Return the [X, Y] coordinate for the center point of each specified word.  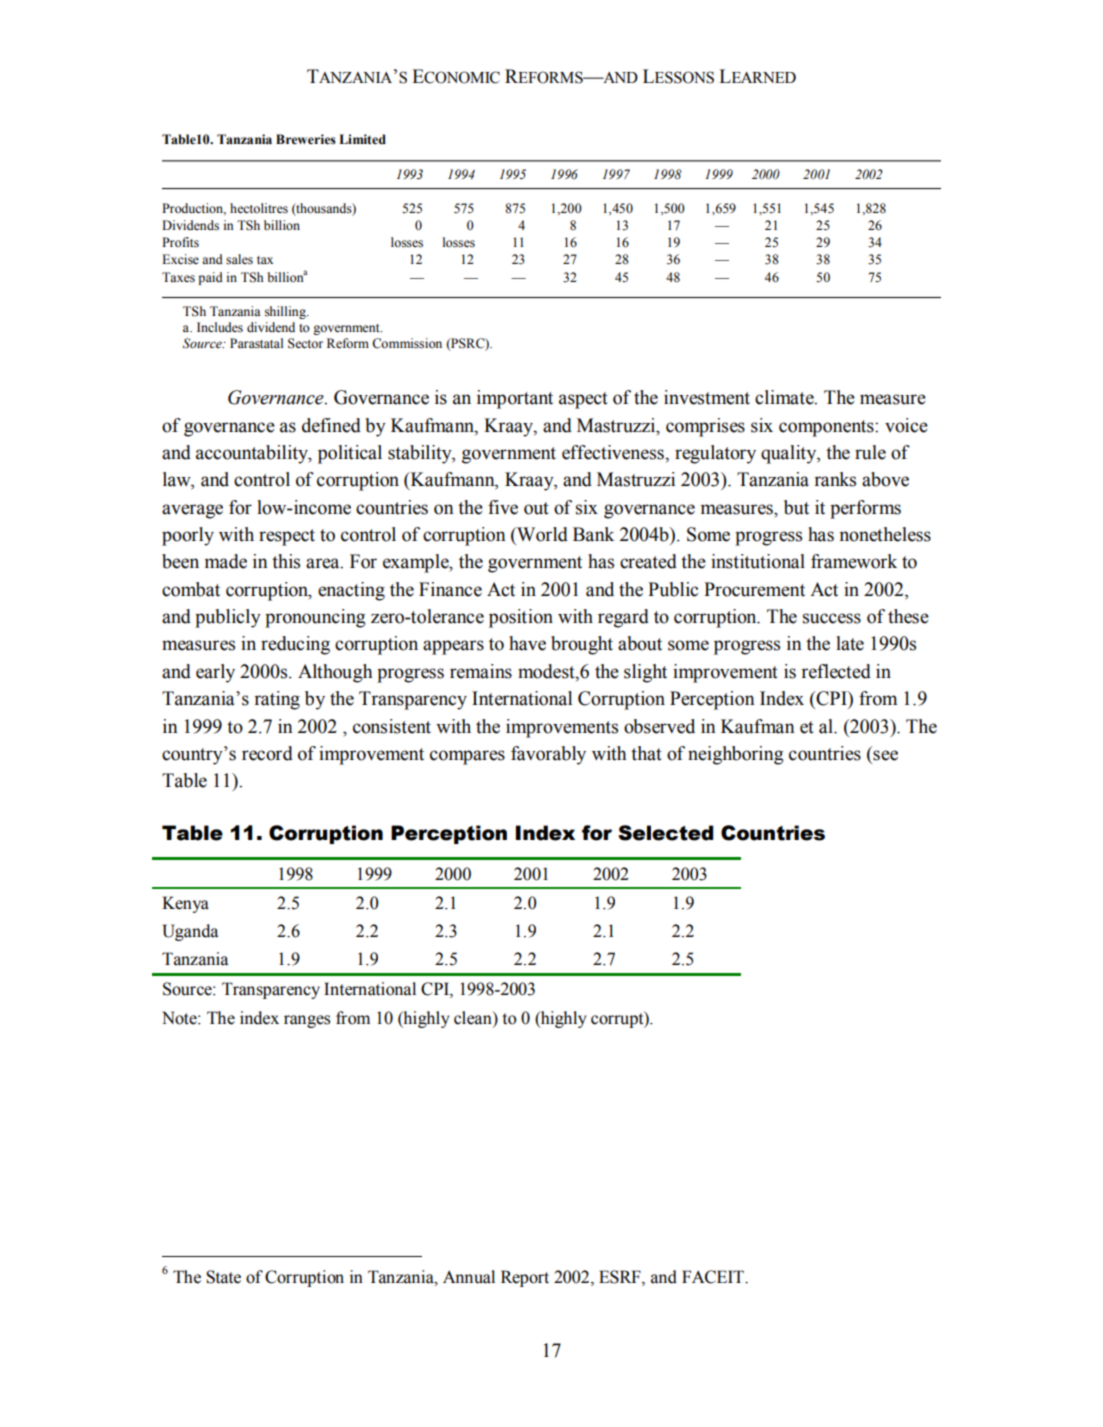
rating [277, 700]
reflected [836, 671]
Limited [362, 139]
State [223, 1277]
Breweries [306, 139]
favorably [548, 755]
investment [707, 397]
